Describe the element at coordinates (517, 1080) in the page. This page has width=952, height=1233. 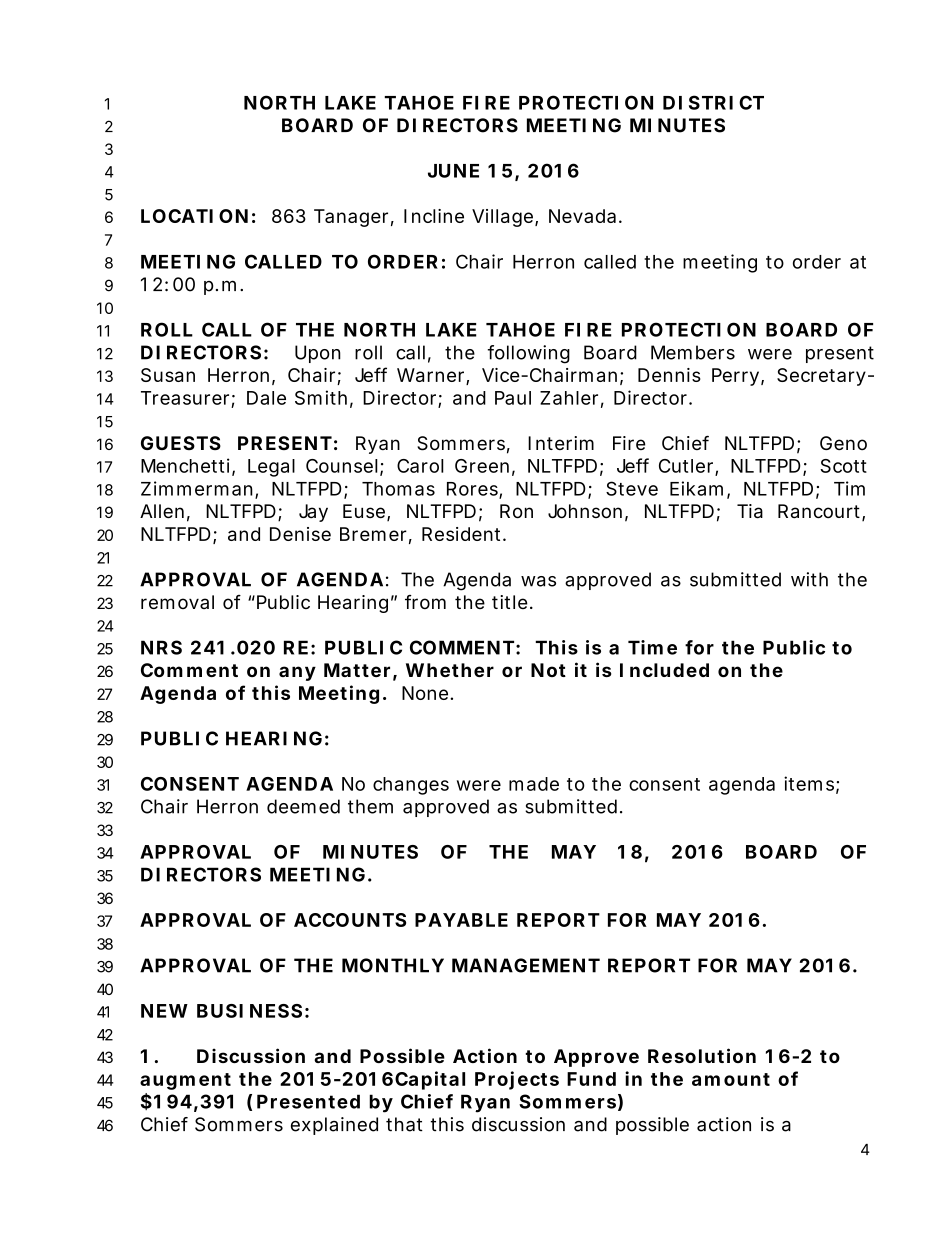
I see `Projects` at that location.
